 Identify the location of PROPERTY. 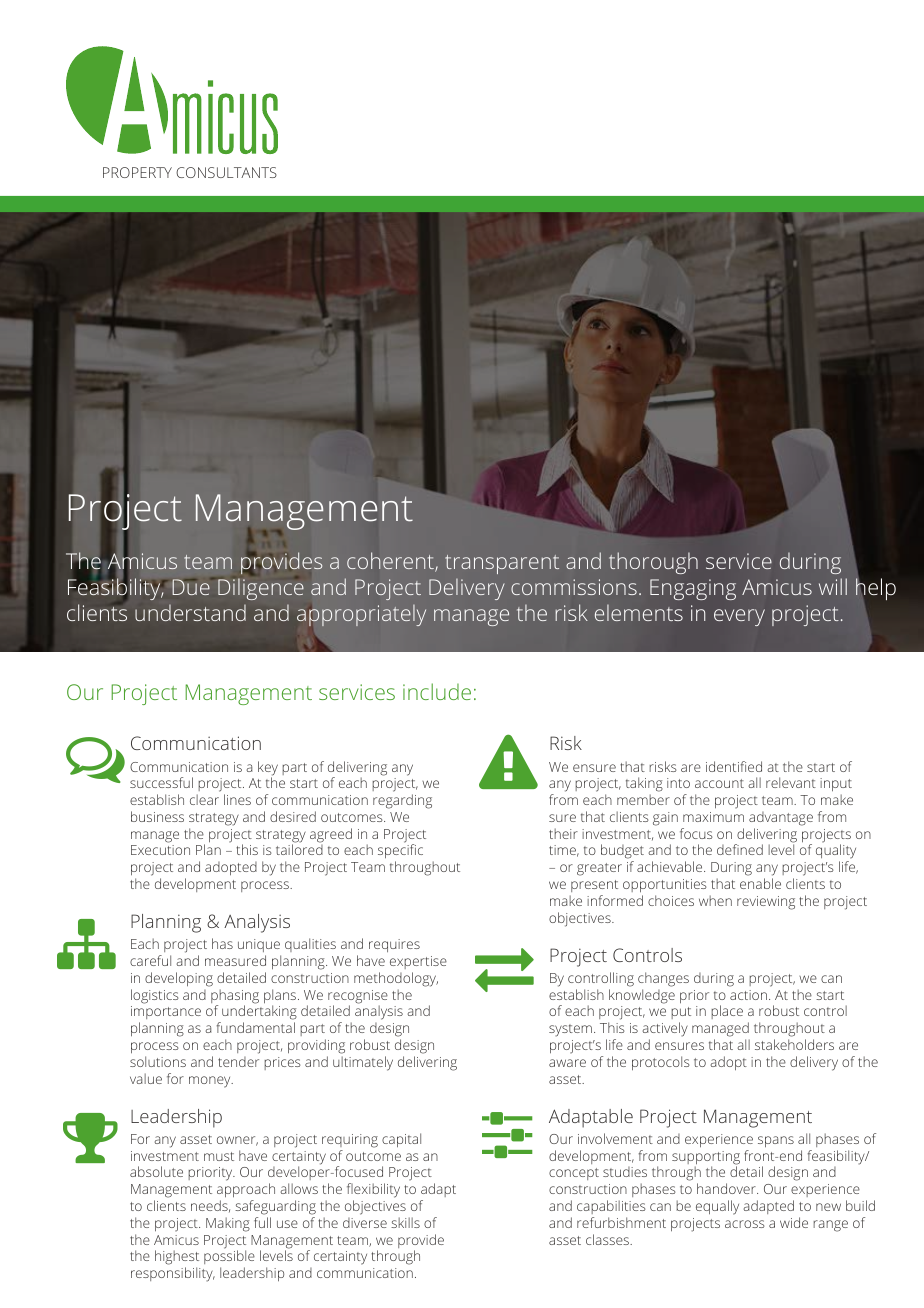
(137, 172).
